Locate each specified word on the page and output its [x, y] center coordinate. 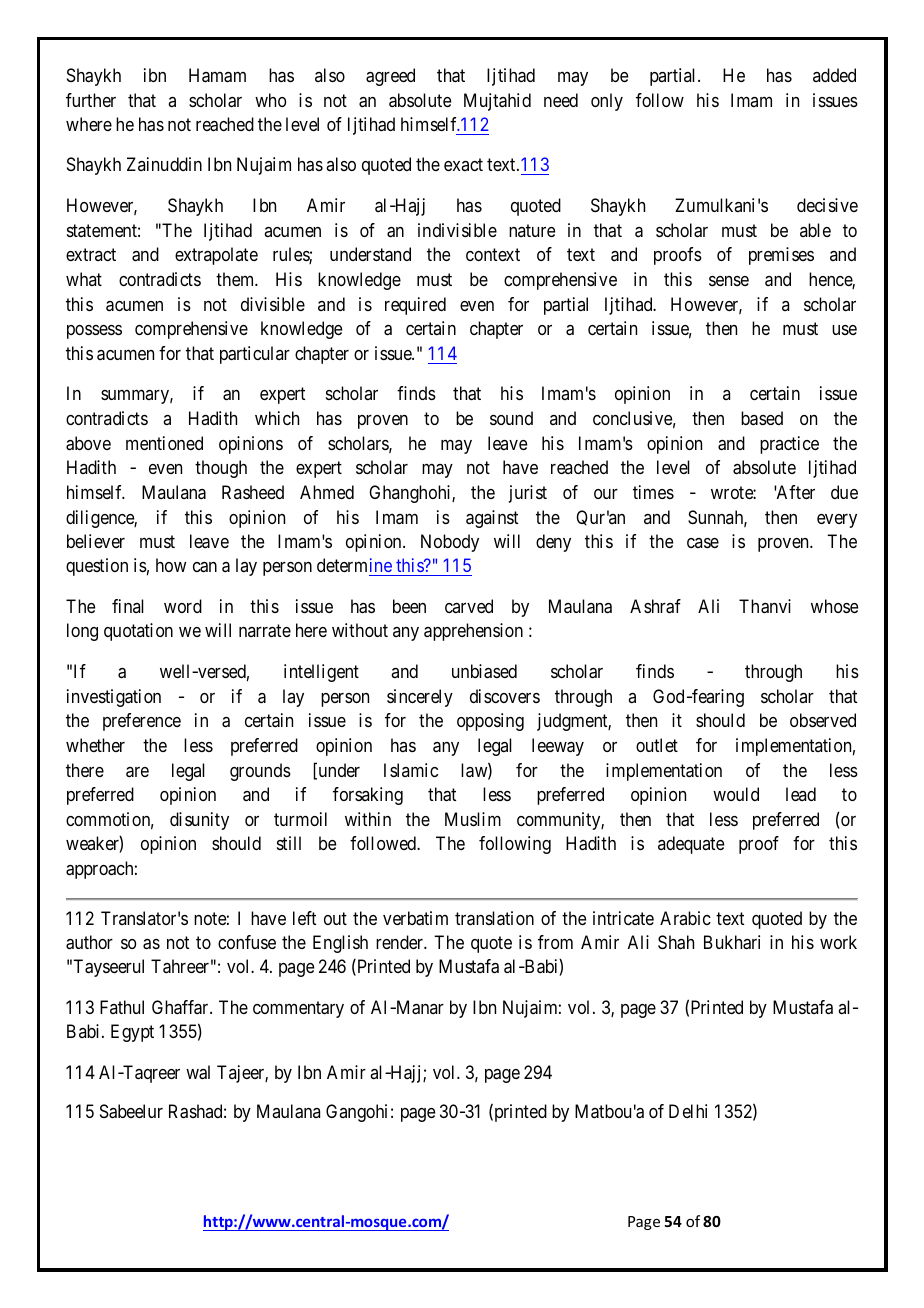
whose [834, 606]
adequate [691, 845]
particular [255, 355]
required [415, 306]
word [183, 606]
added [834, 75]
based [762, 418]
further [91, 100]
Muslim [473, 819]
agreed [390, 77]
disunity [199, 821]
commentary [298, 1010]
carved [469, 606]
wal [198, 1072]
